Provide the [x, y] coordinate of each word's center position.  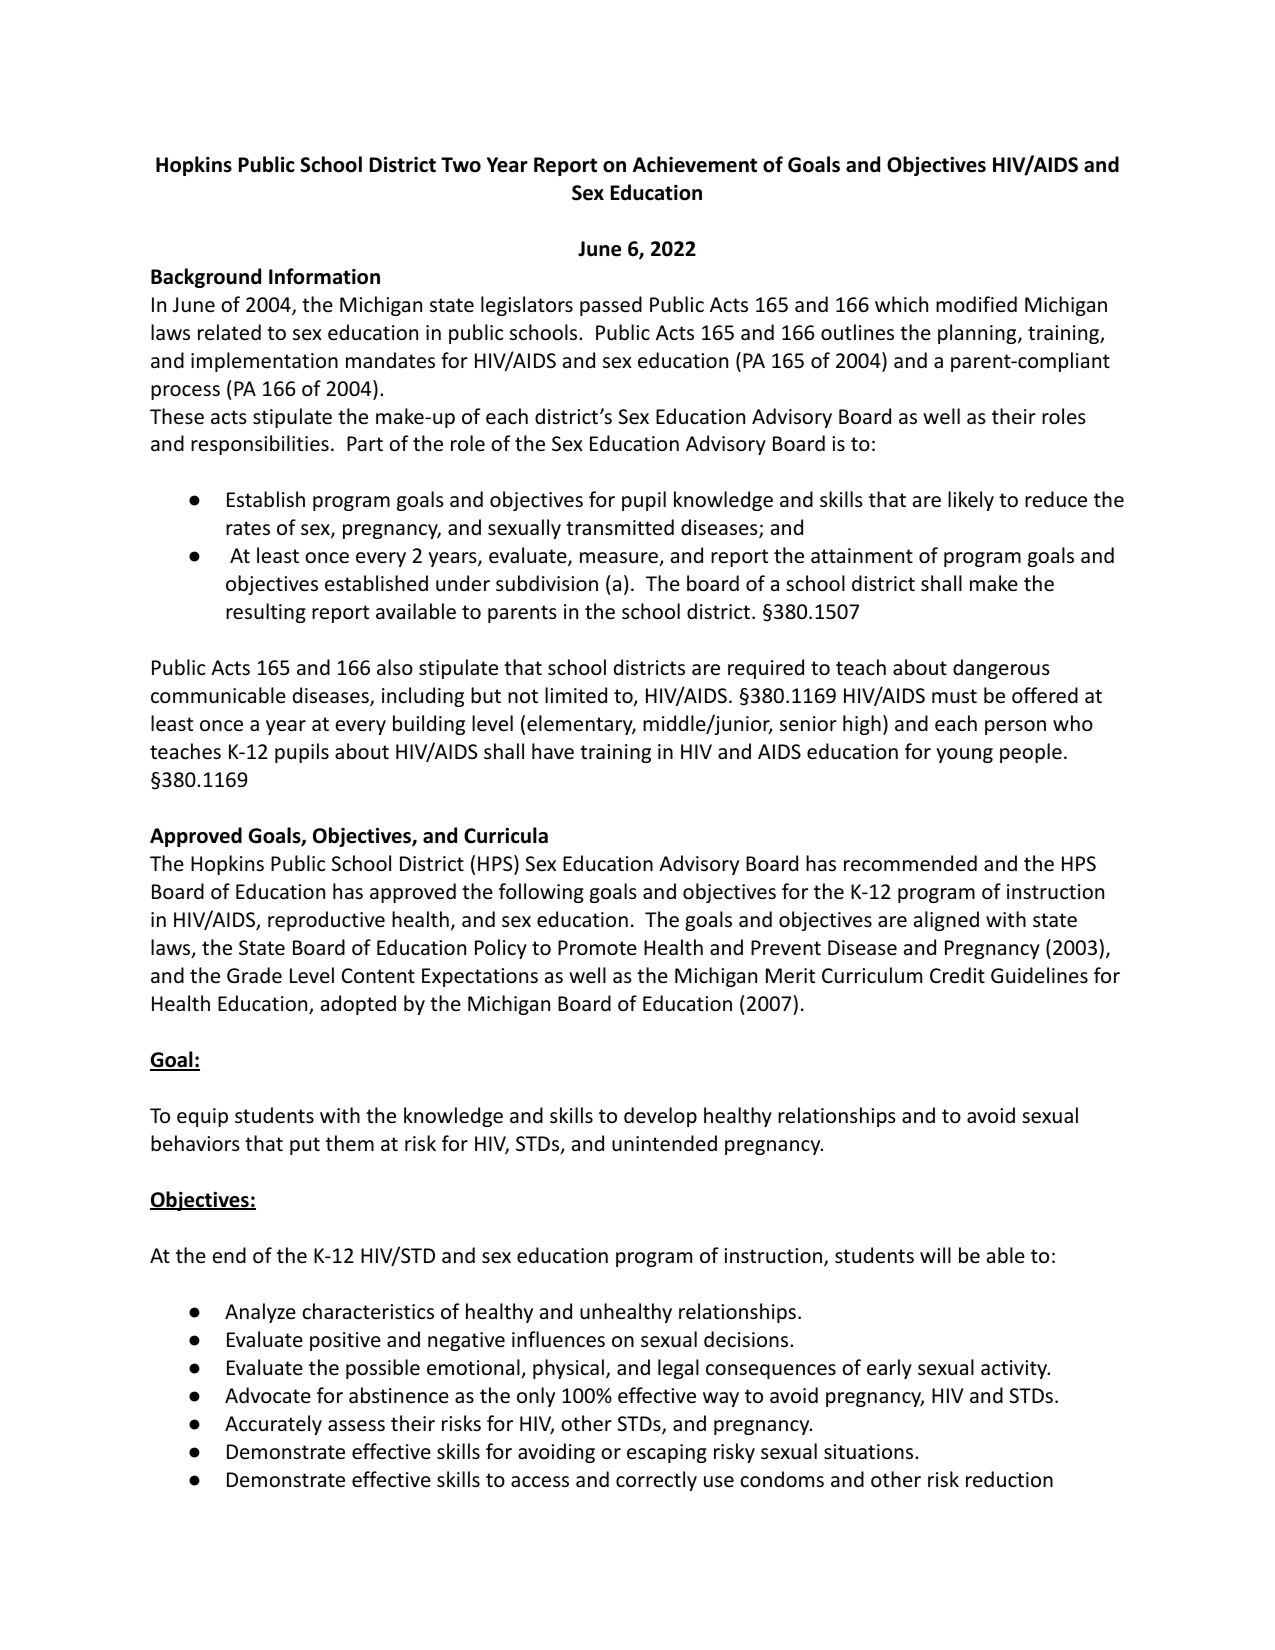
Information [324, 276]
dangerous [1001, 669]
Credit [957, 975]
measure [620, 559]
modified [976, 304]
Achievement [695, 164]
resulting [266, 613]
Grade [254, 975]
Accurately [273, 1425]
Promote [597, 948]
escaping [667, 1453]
